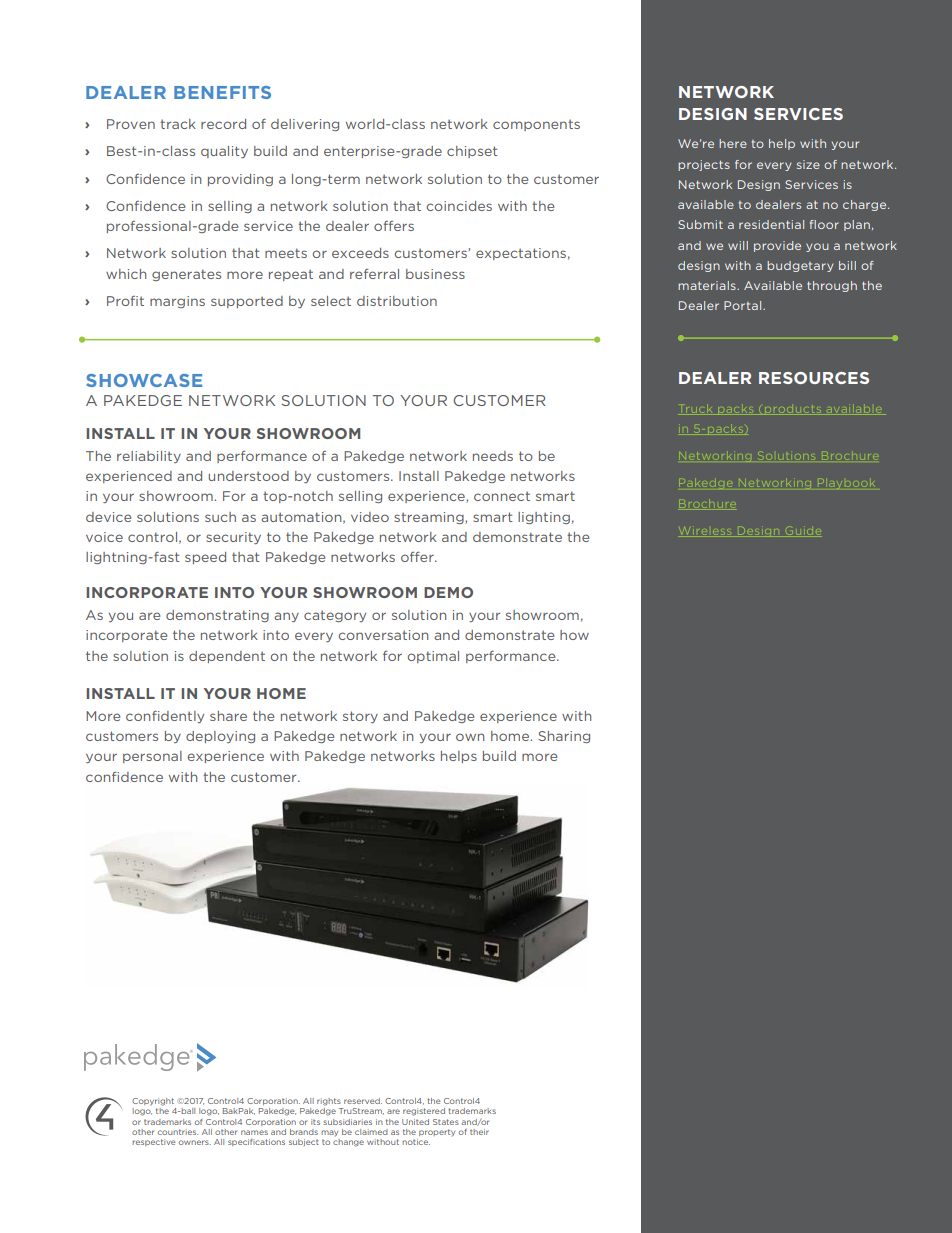  Describe the element at coordinates (564, 737) in the screenshot. I see `Sharing` at that location.
